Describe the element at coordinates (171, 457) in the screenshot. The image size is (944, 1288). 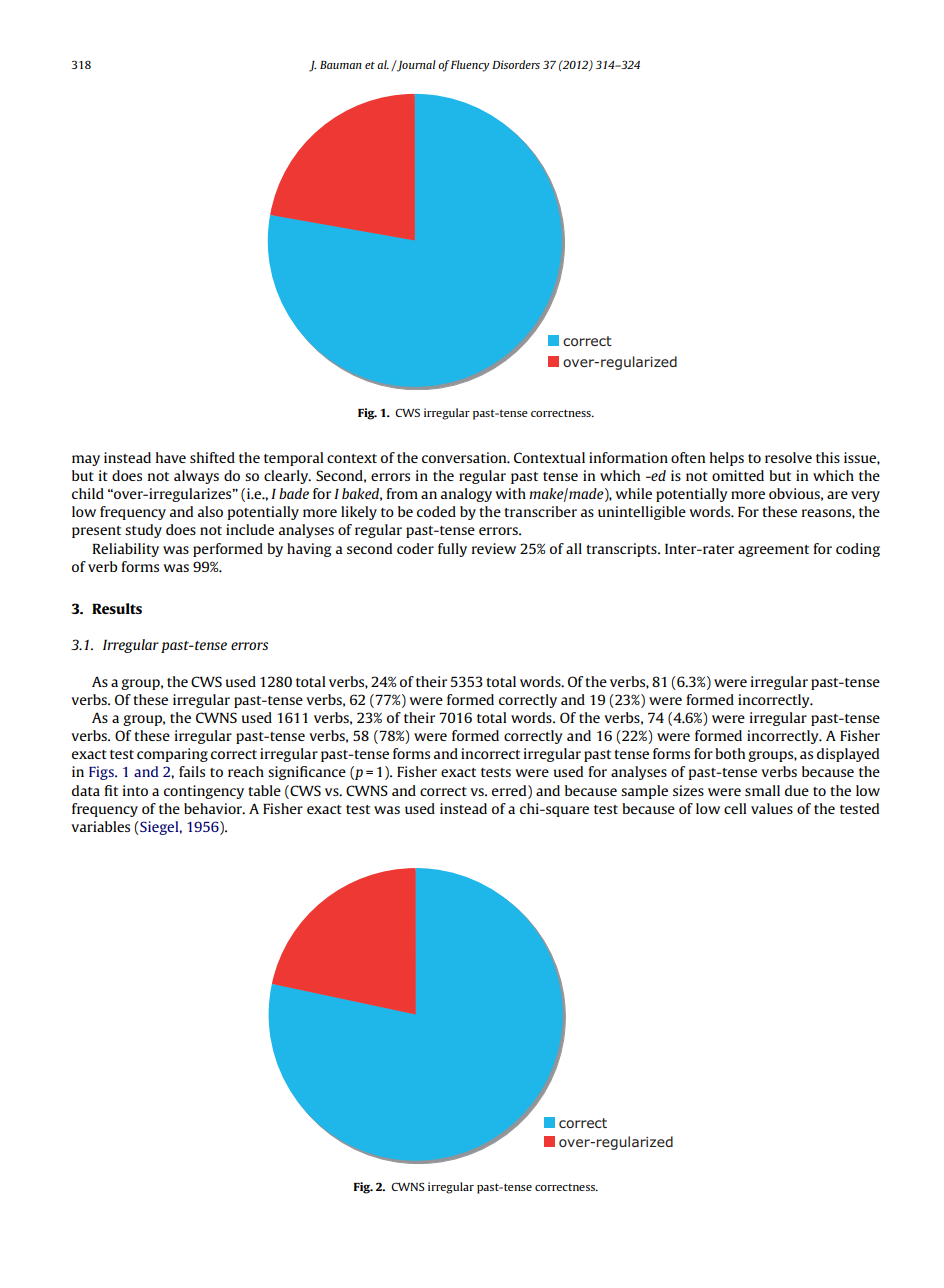
I see `have` at that location.
